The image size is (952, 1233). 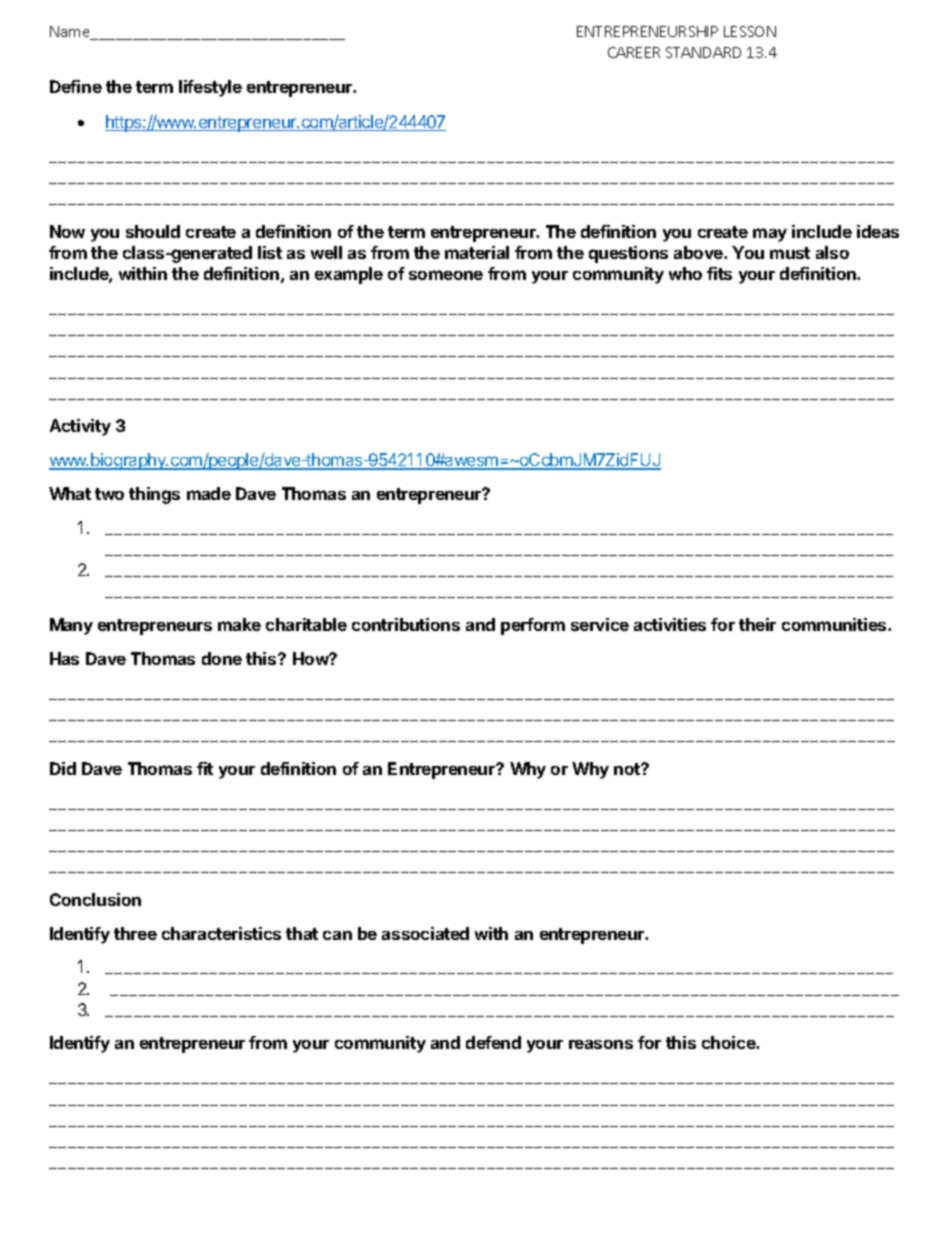 I want to click on lifestyle, so click(x=210, y=88).
